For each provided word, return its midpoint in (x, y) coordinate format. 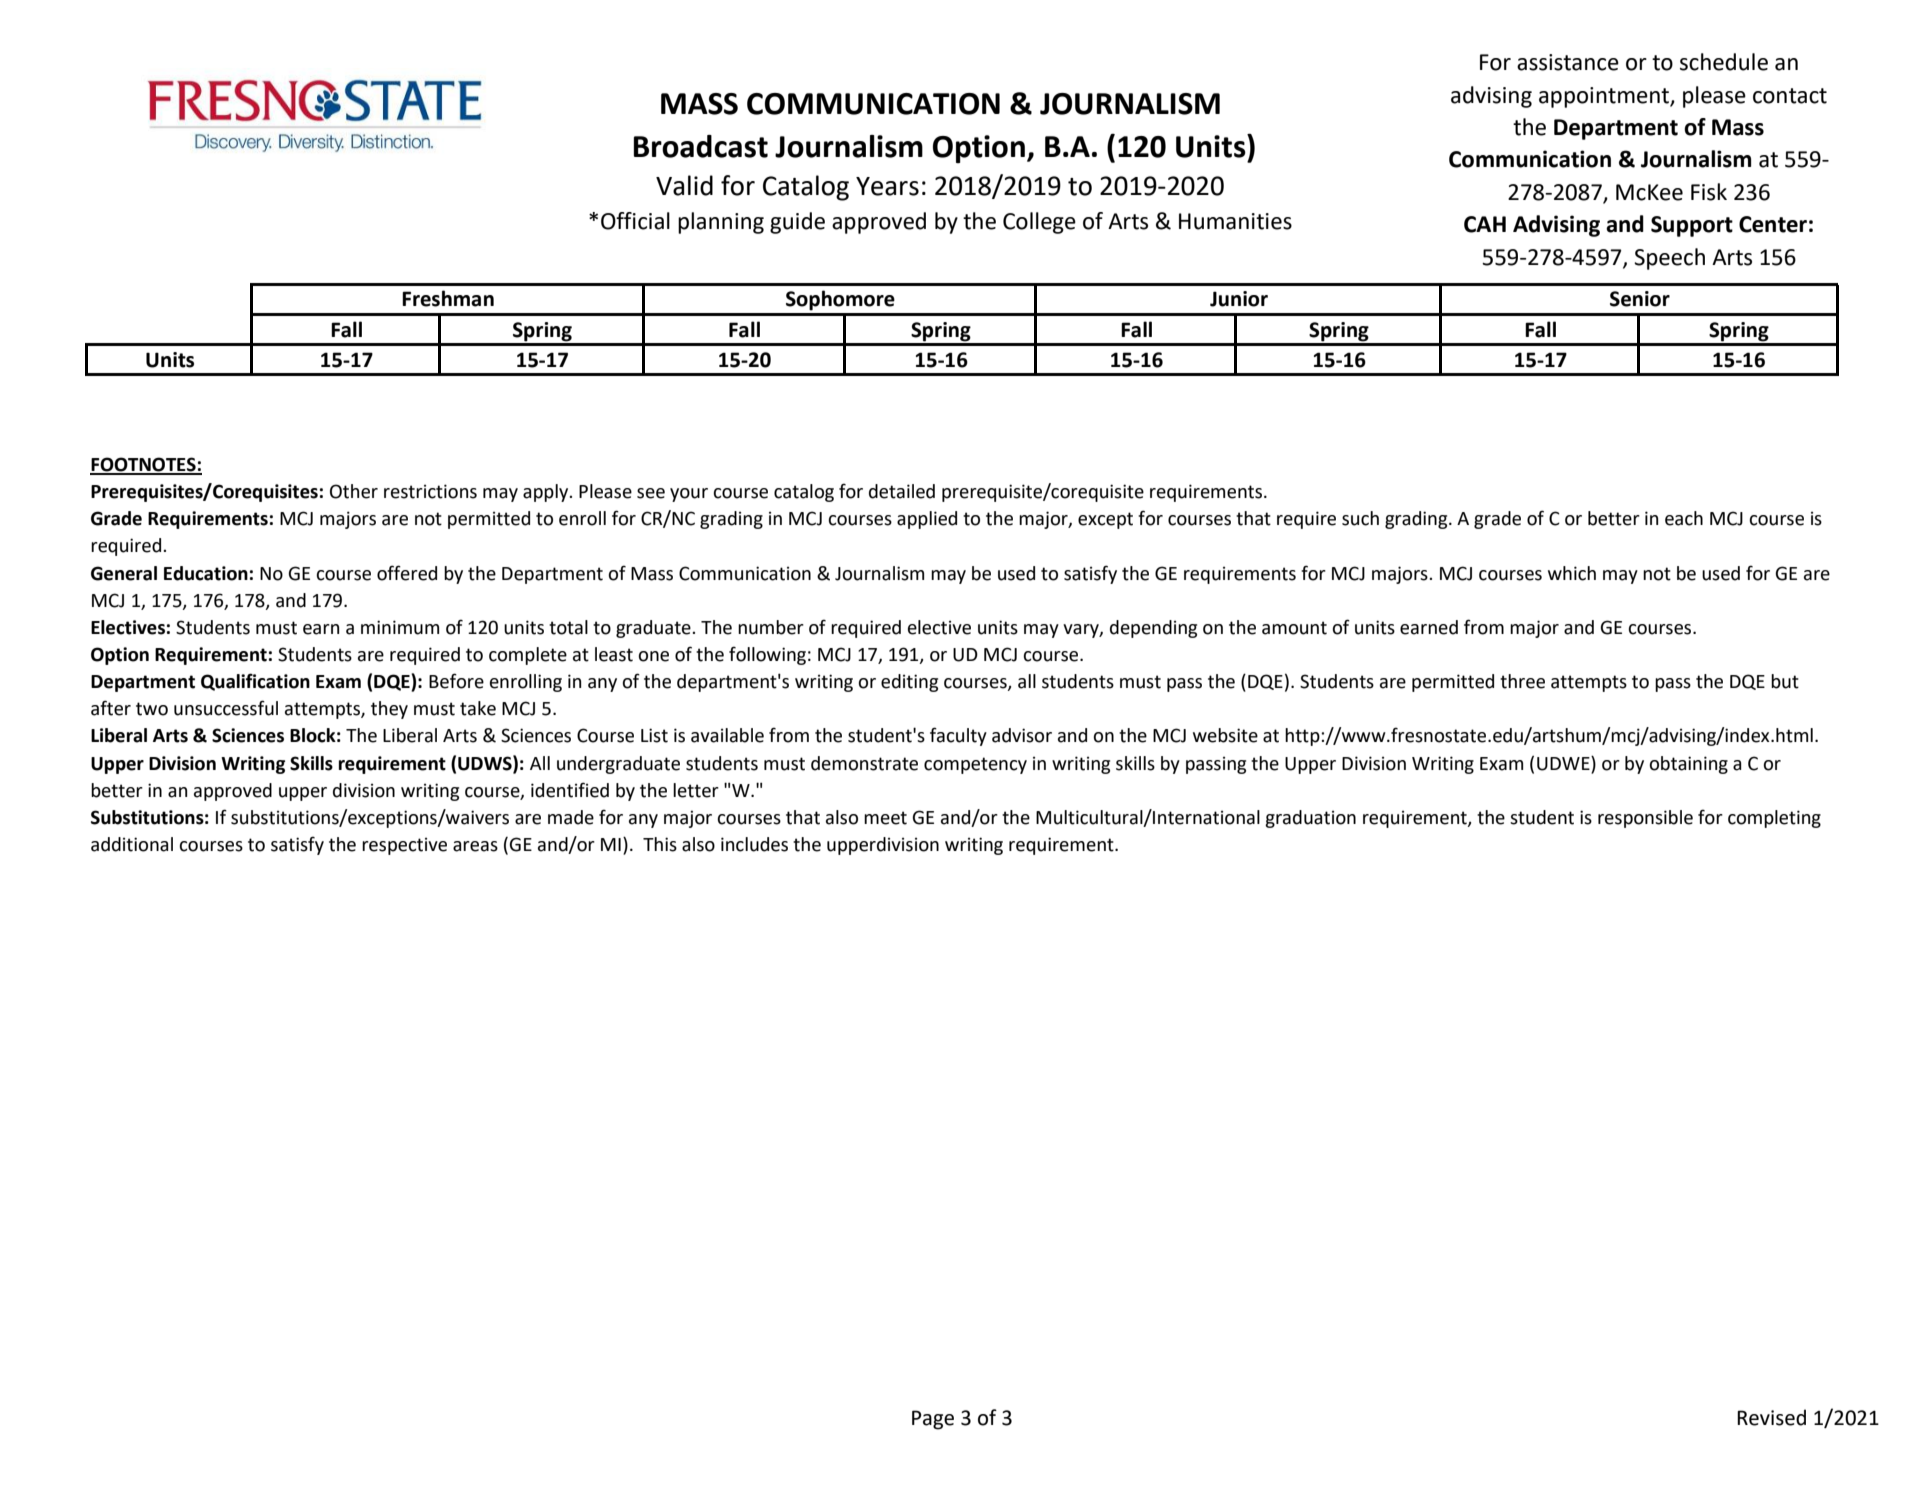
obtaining (1688, 765)
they (389, 710)
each (1684, 518)
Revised (1771, 1417)
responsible (1645, 819)
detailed (902, 491)
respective (404, 846)
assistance (1568, 62)
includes (754, 844)
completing (1774, 819)
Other (354, 491)
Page (933, 1420)
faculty (958, 736)
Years (887, 186)
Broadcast (700, 146)
